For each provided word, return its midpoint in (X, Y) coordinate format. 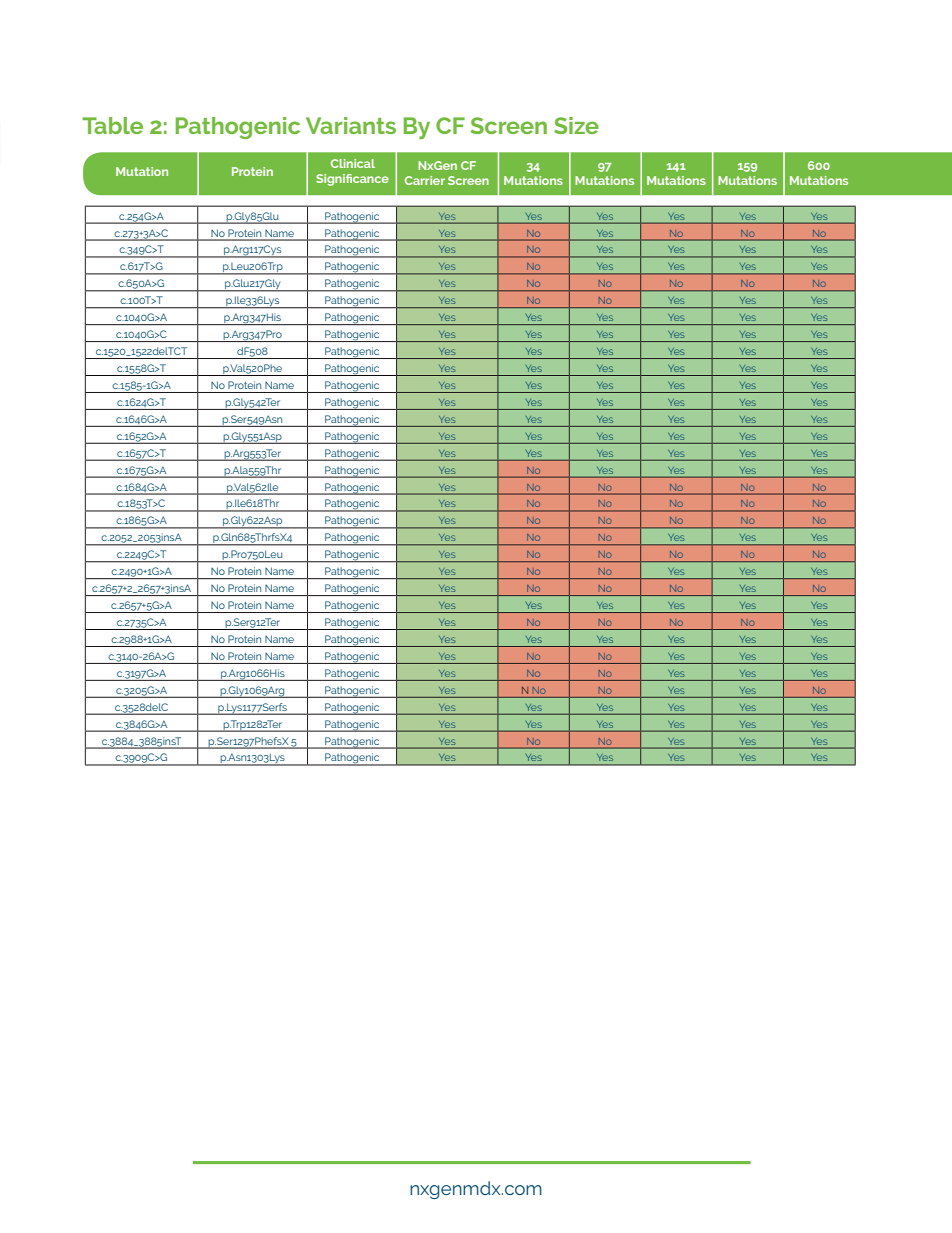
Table (112, 125)
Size (576, 125)
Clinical (353, 163)
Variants (351, 125)
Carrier (425, 180)
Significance (352, 180)
